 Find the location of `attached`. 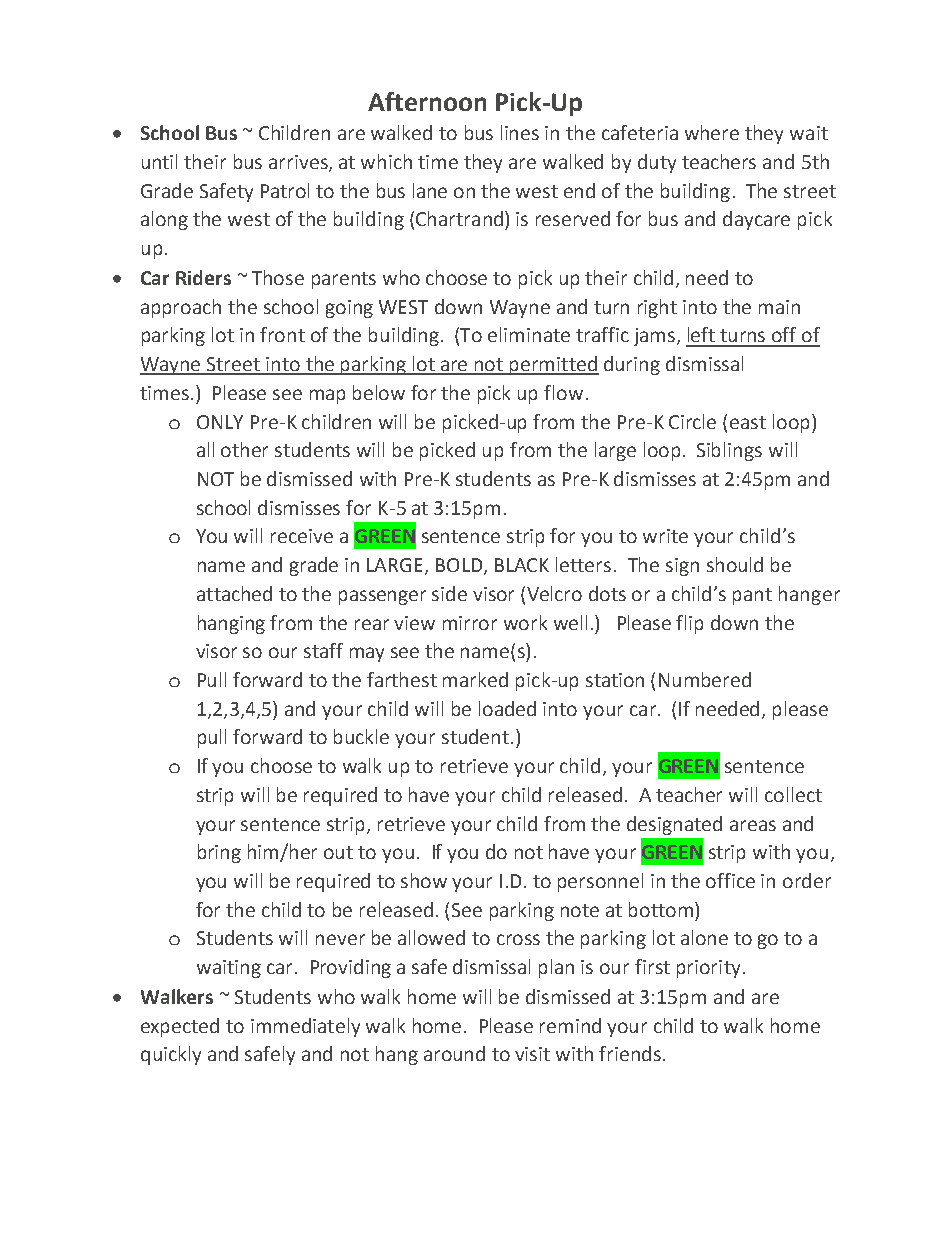

attached is located at coordinates (234, 593).
